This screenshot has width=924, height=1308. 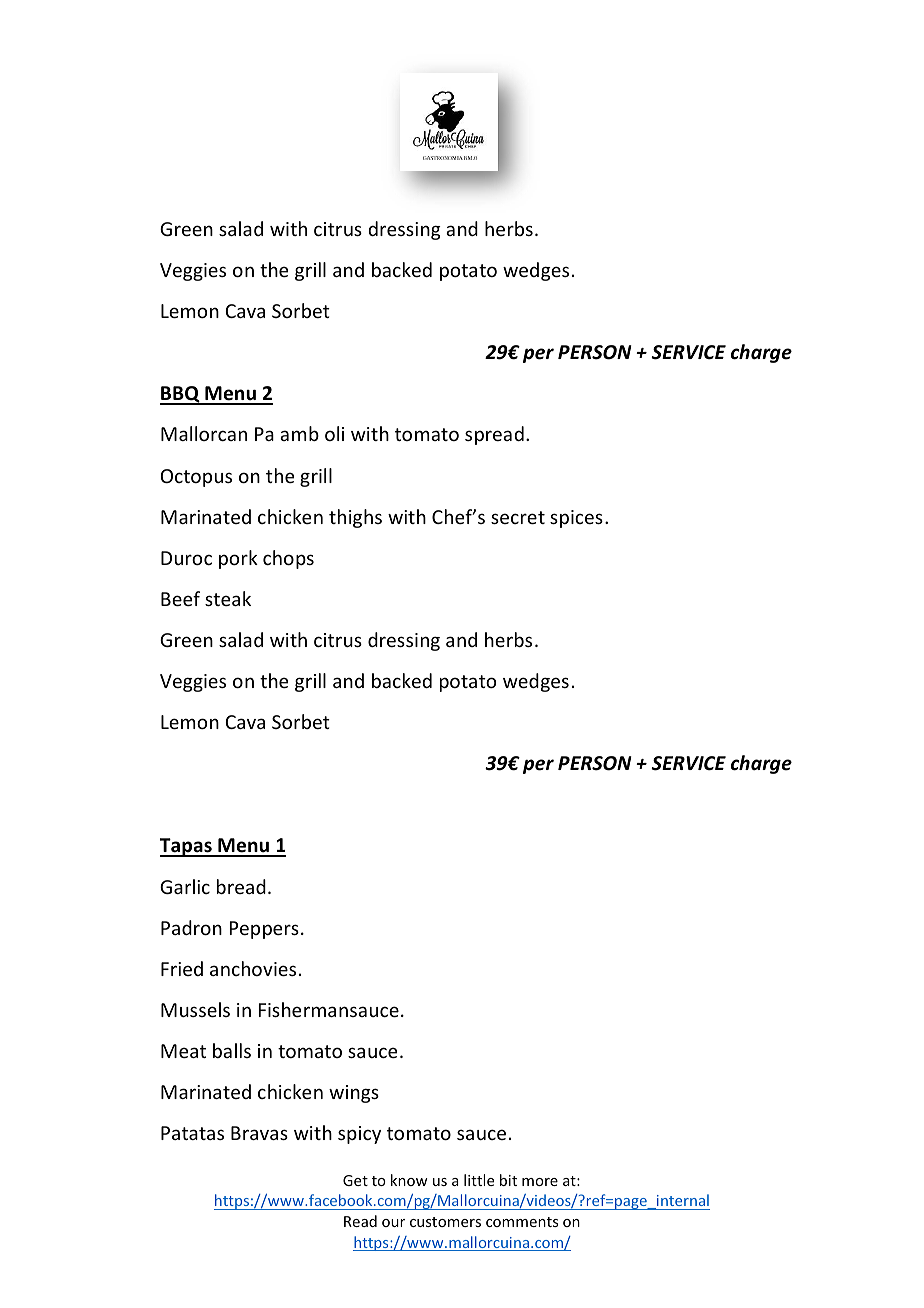 I want to click on Tapas, so click(x=187, y=847).
